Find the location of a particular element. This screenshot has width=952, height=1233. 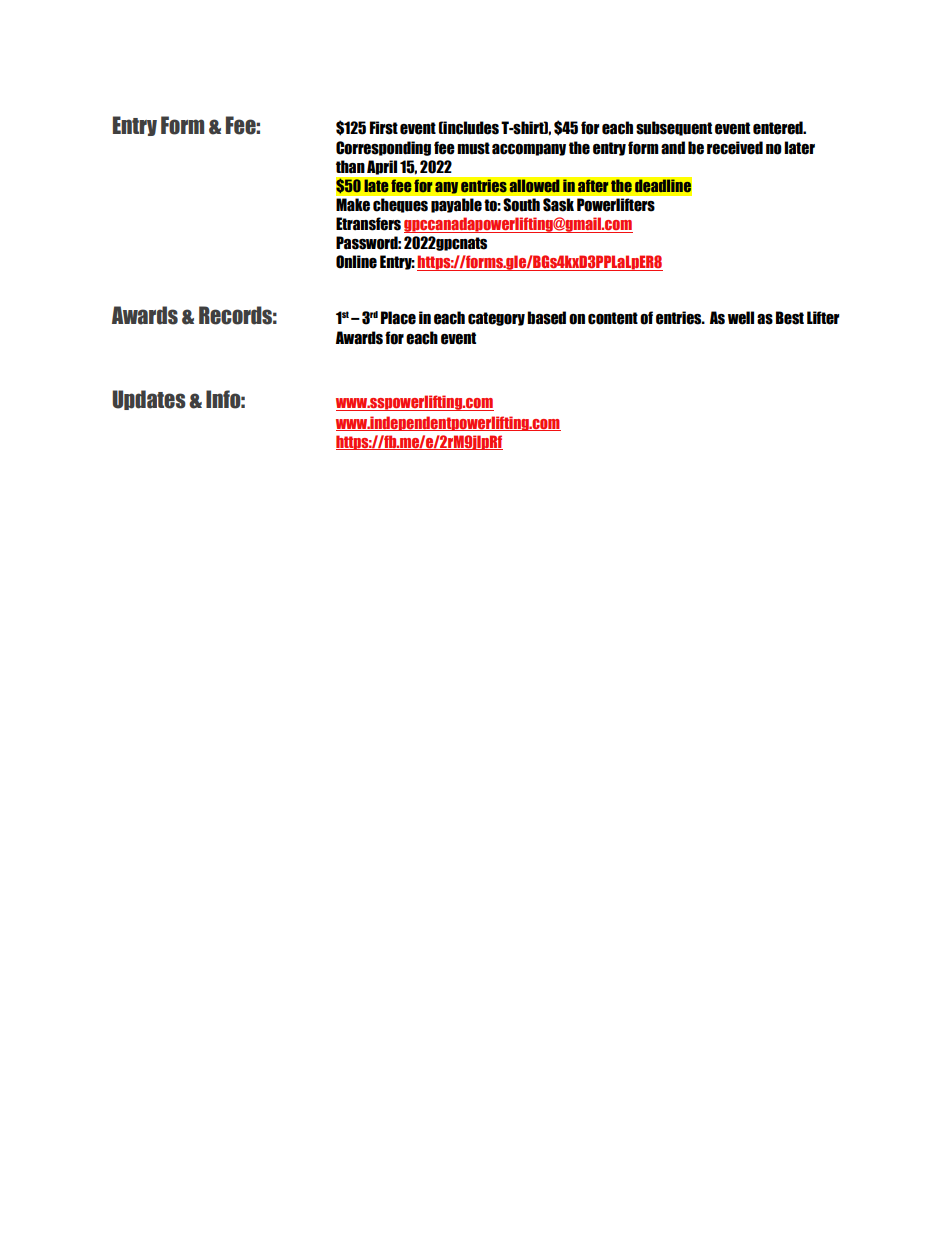

Place is located at coordinates (398, 318).
